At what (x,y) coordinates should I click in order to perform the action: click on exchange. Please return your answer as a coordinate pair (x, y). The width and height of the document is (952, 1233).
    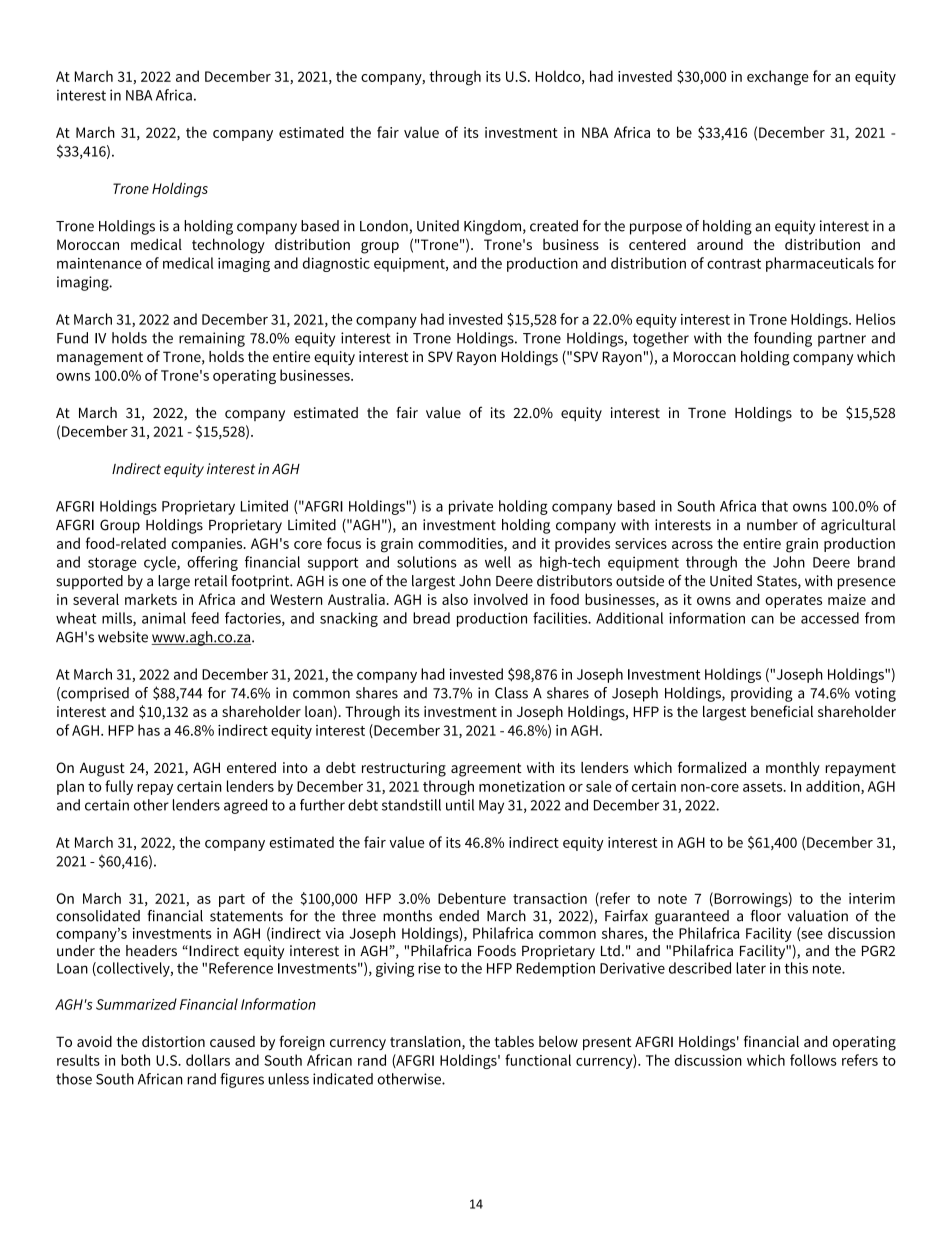
    Looking at the image, I should click on (778, 78).
